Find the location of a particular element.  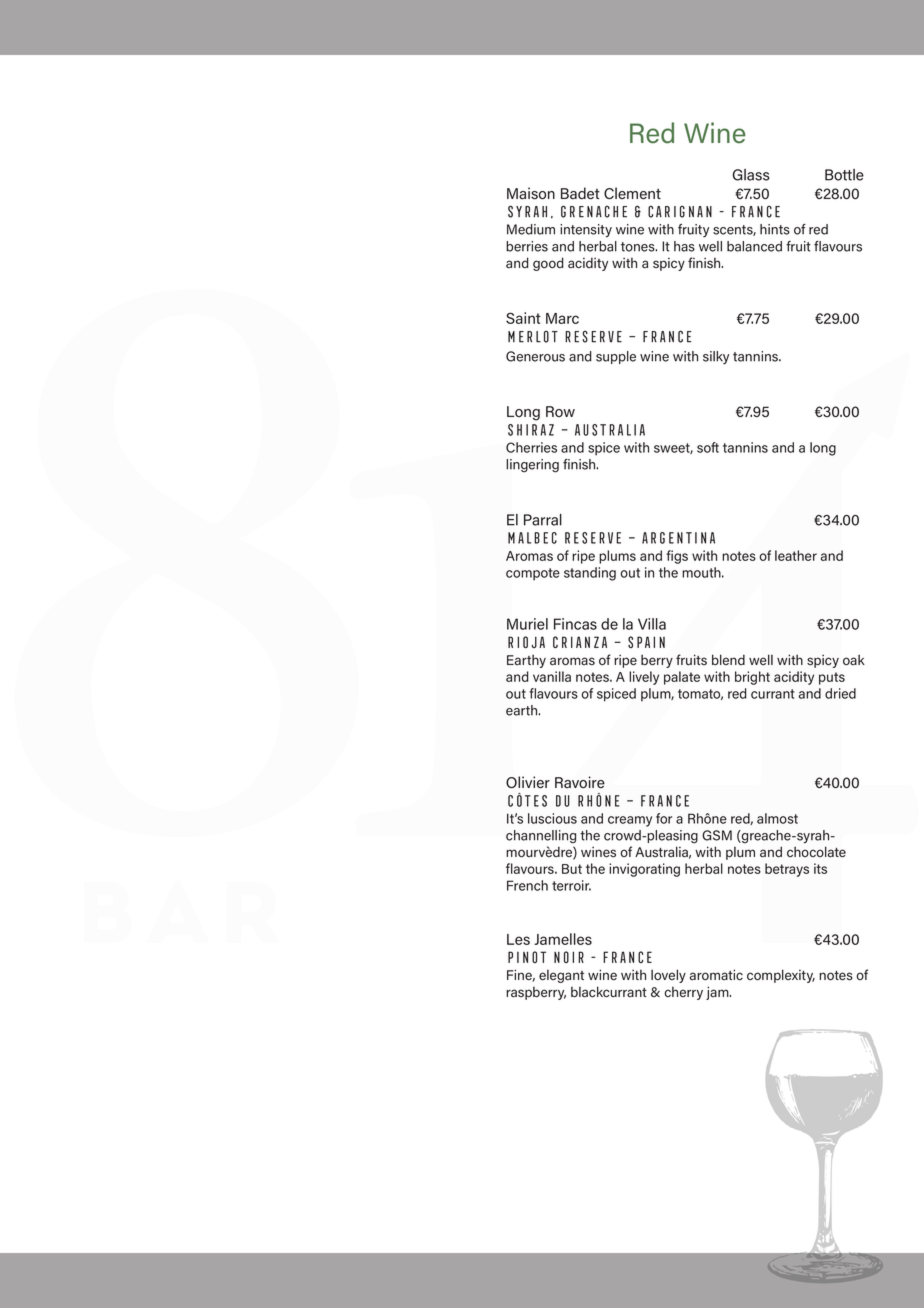

Noir is located at coordinates (569, 957).
